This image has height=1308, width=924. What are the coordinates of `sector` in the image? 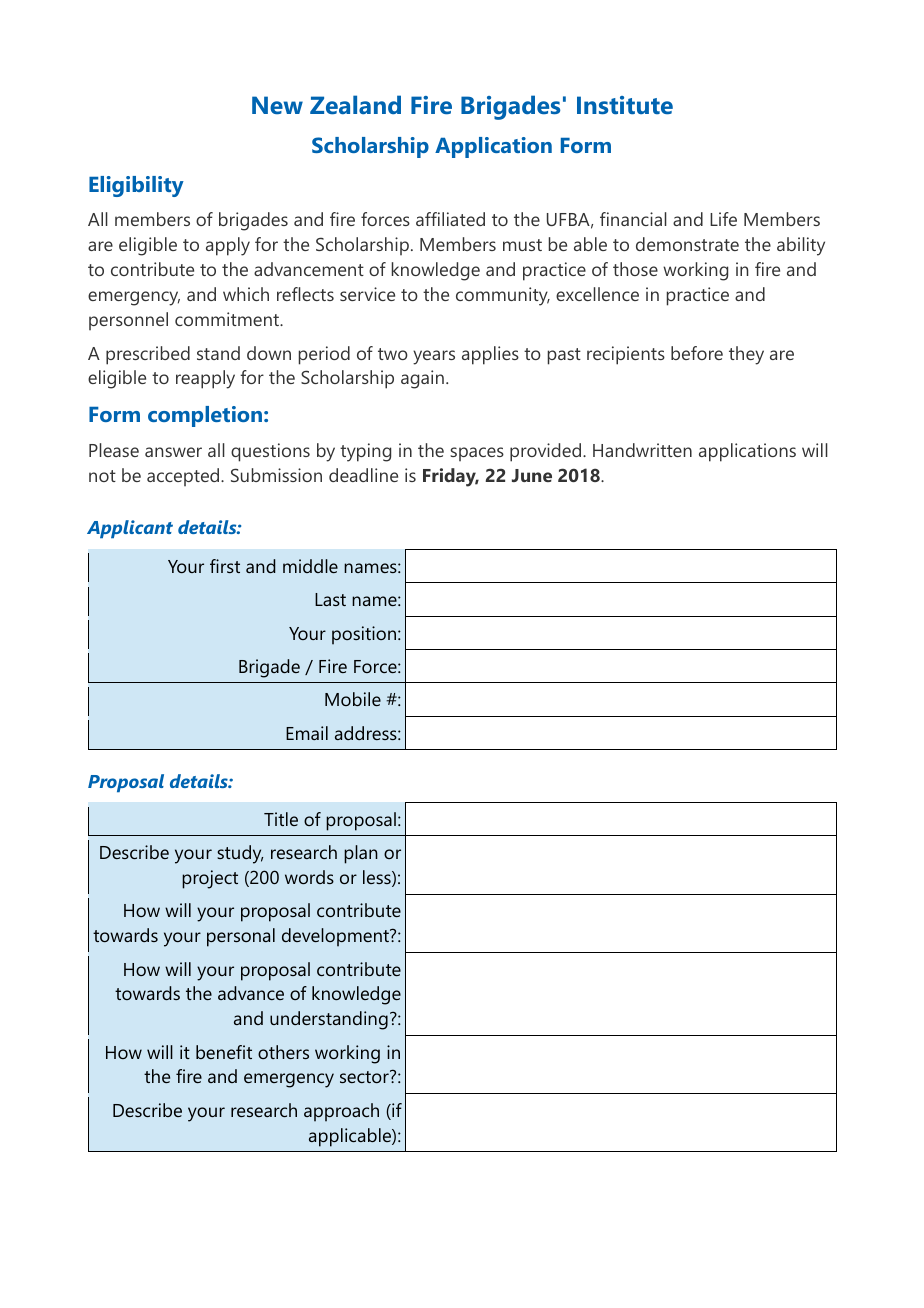 It's located at (365, 1076).
